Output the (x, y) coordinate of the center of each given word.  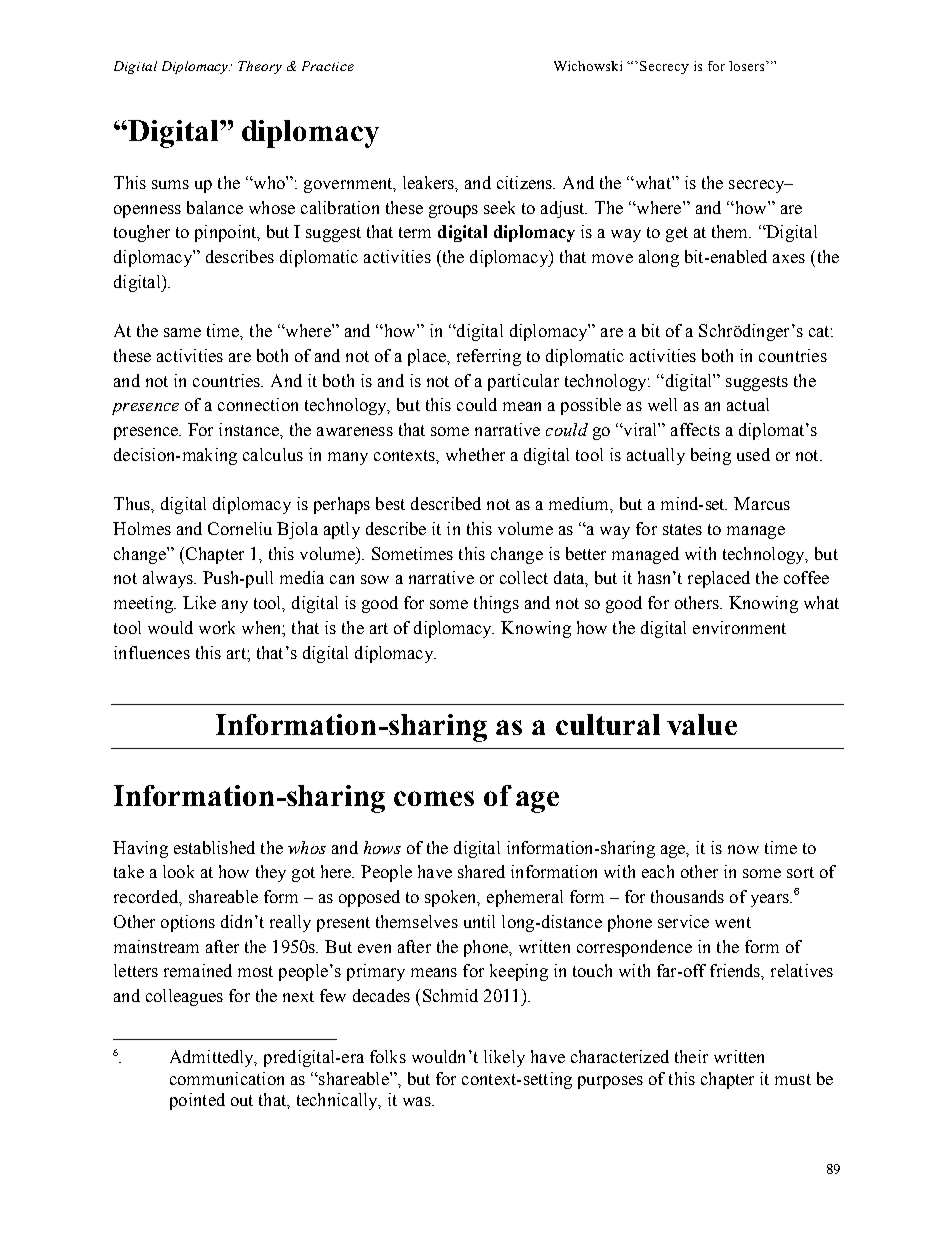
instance (250, 429)
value (702, 724)
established (214, 847)
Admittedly (213, 1058)
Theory (260, 67)
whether (475, 454)
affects (695, 429)
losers (748, 66)
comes (434, 798)
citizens (526, 182)
